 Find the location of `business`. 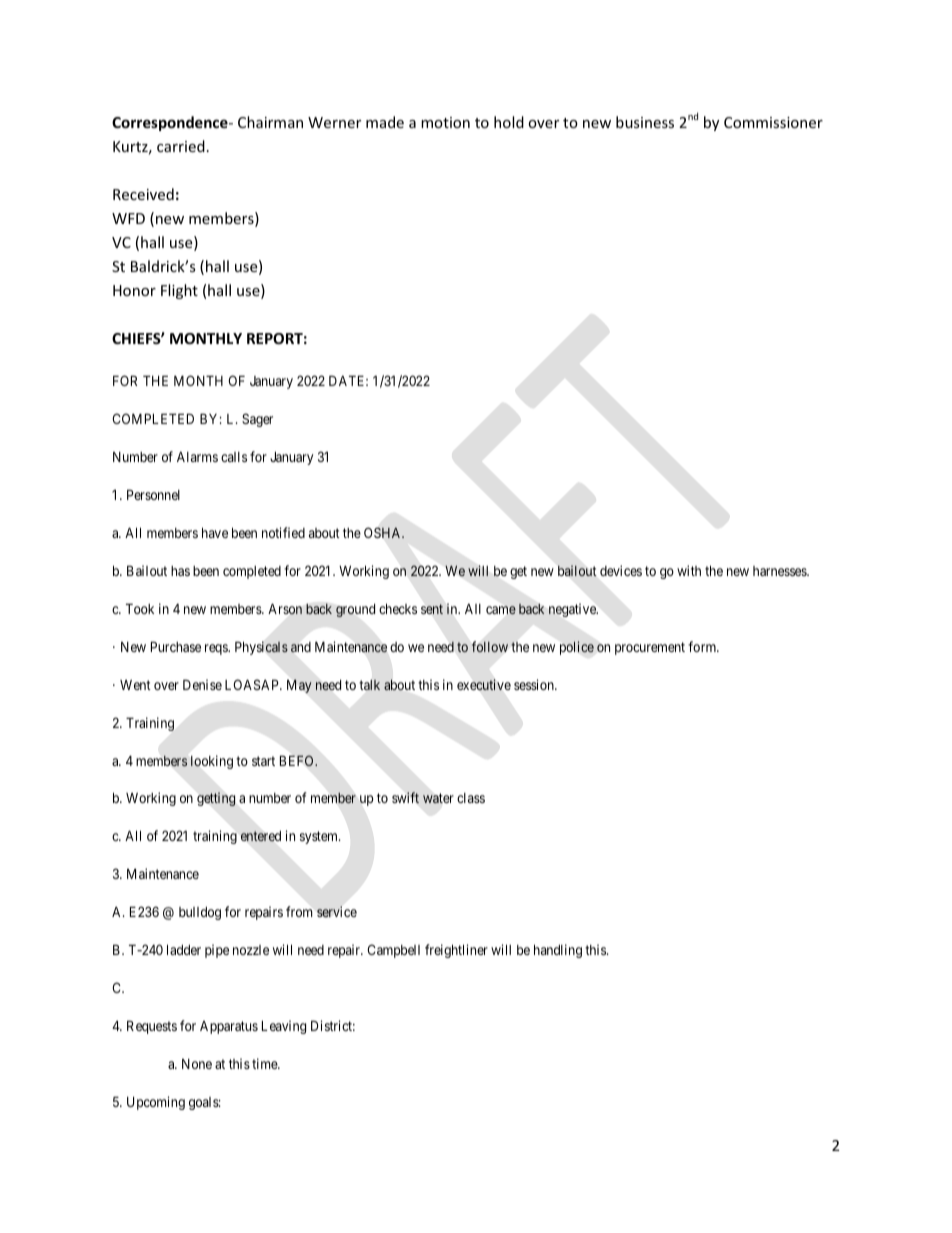

business is located at coordinates (645, 122).
